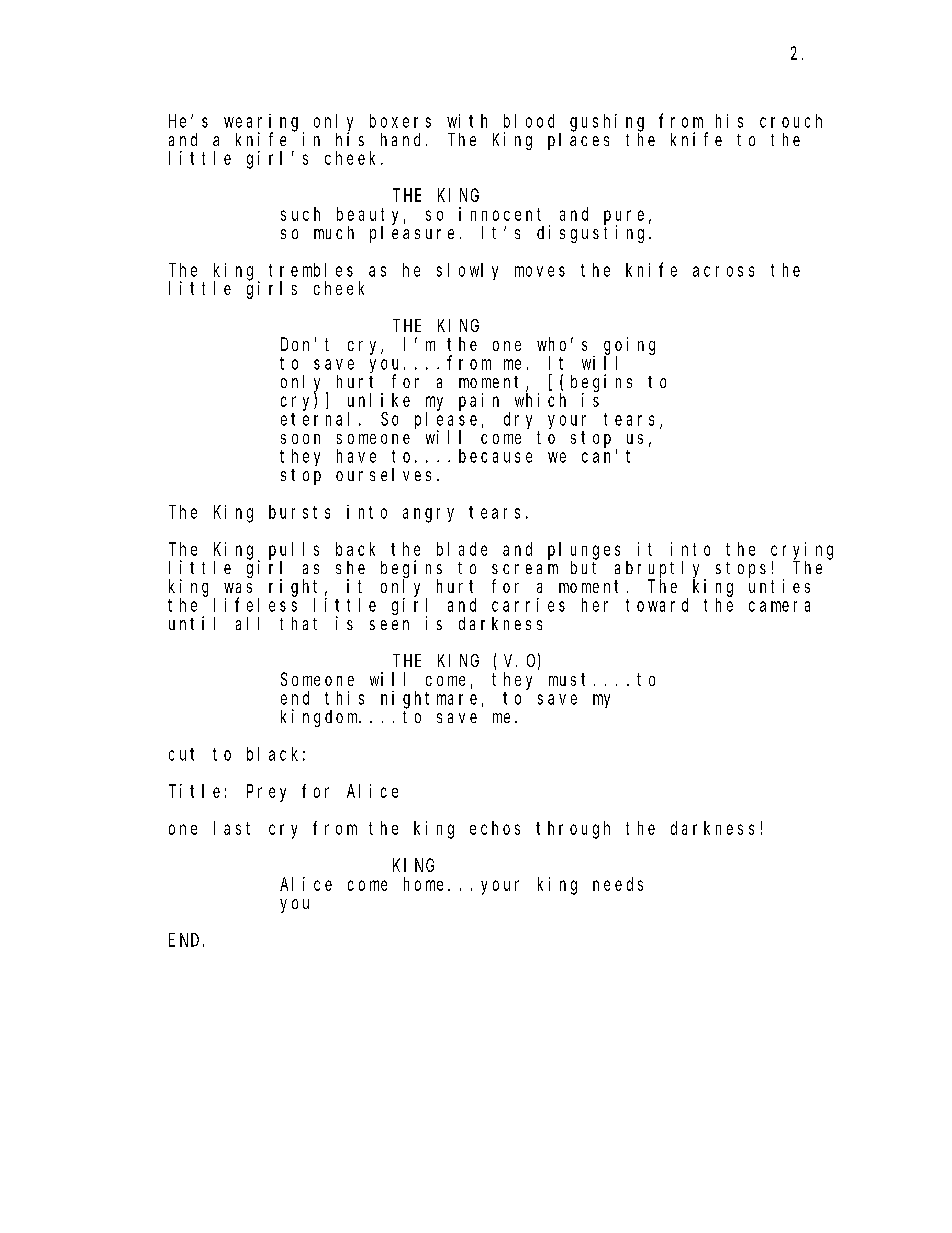  What do you see at coordinates (607, 123) in the screenshot?
I see `gushing` at bounding box center [607, 123].
